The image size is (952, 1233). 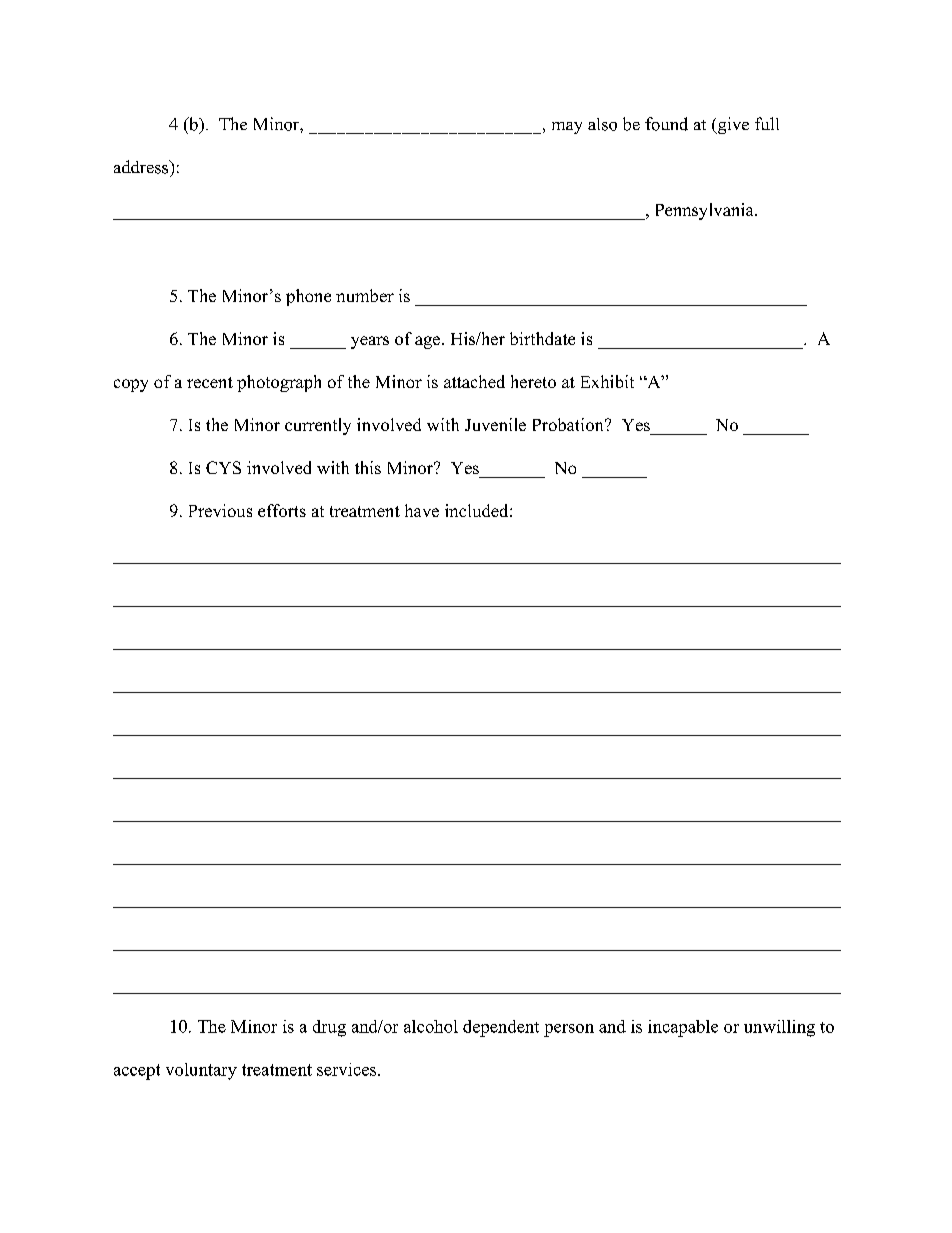 I want to click on Juvenile, so click(x=495, y=424).
